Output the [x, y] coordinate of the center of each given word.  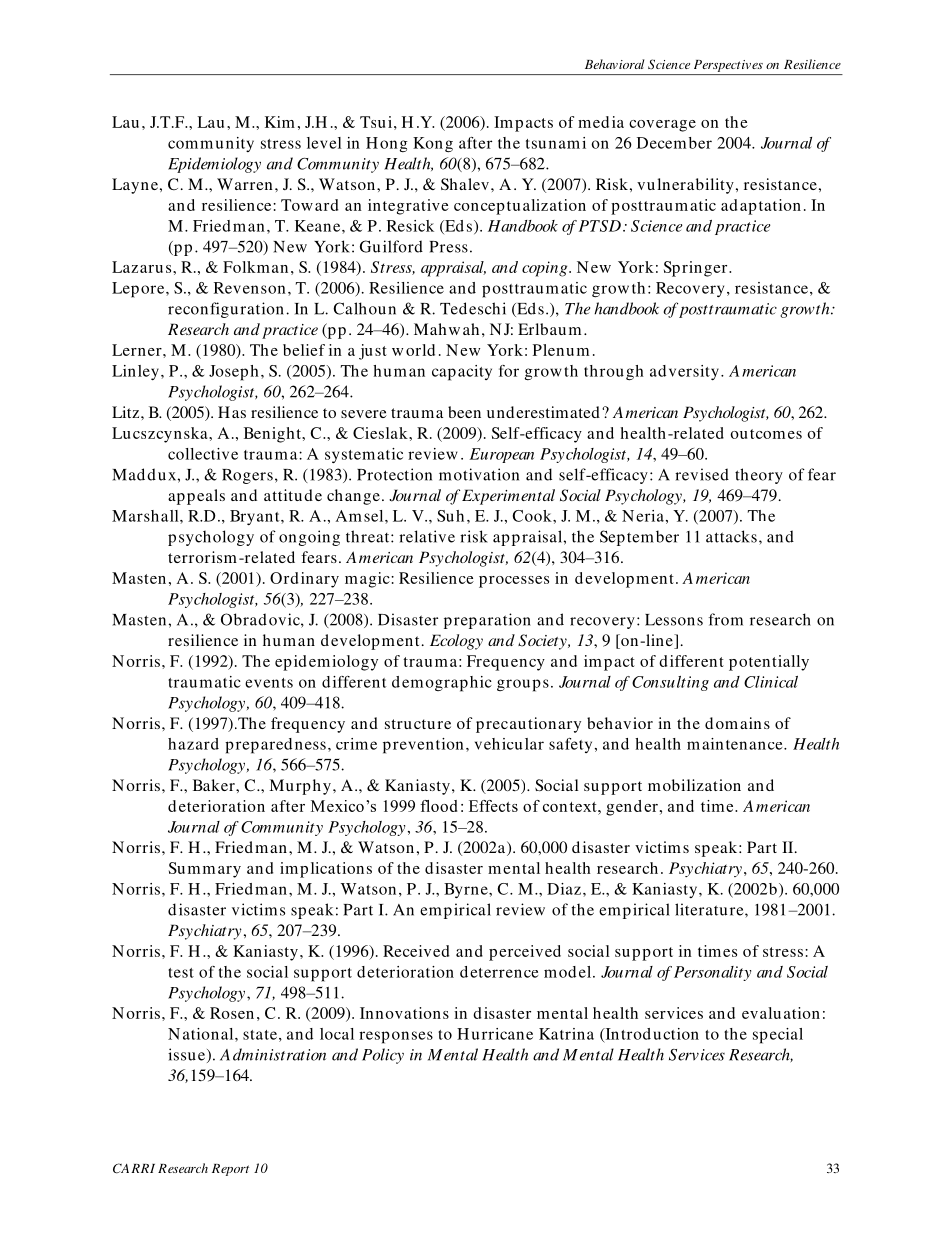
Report [230, 1170]
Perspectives [728, 66]
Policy [383, 1056]
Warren [245, 184]
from [726, 619]
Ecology [456, 642]
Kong [433, 145]
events [269, 683]
